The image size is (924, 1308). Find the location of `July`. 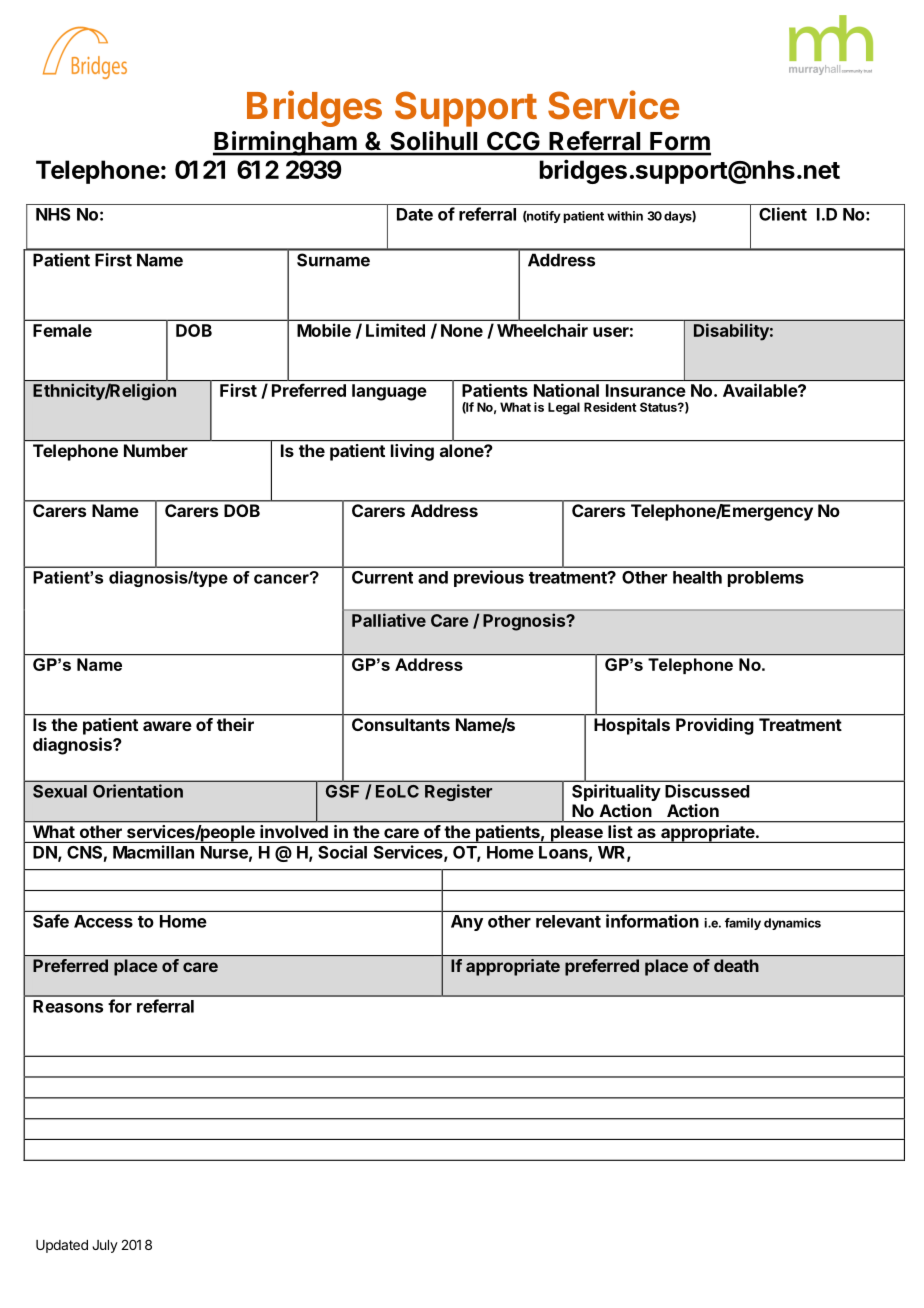

July is located at coordinates (105, 1246).
